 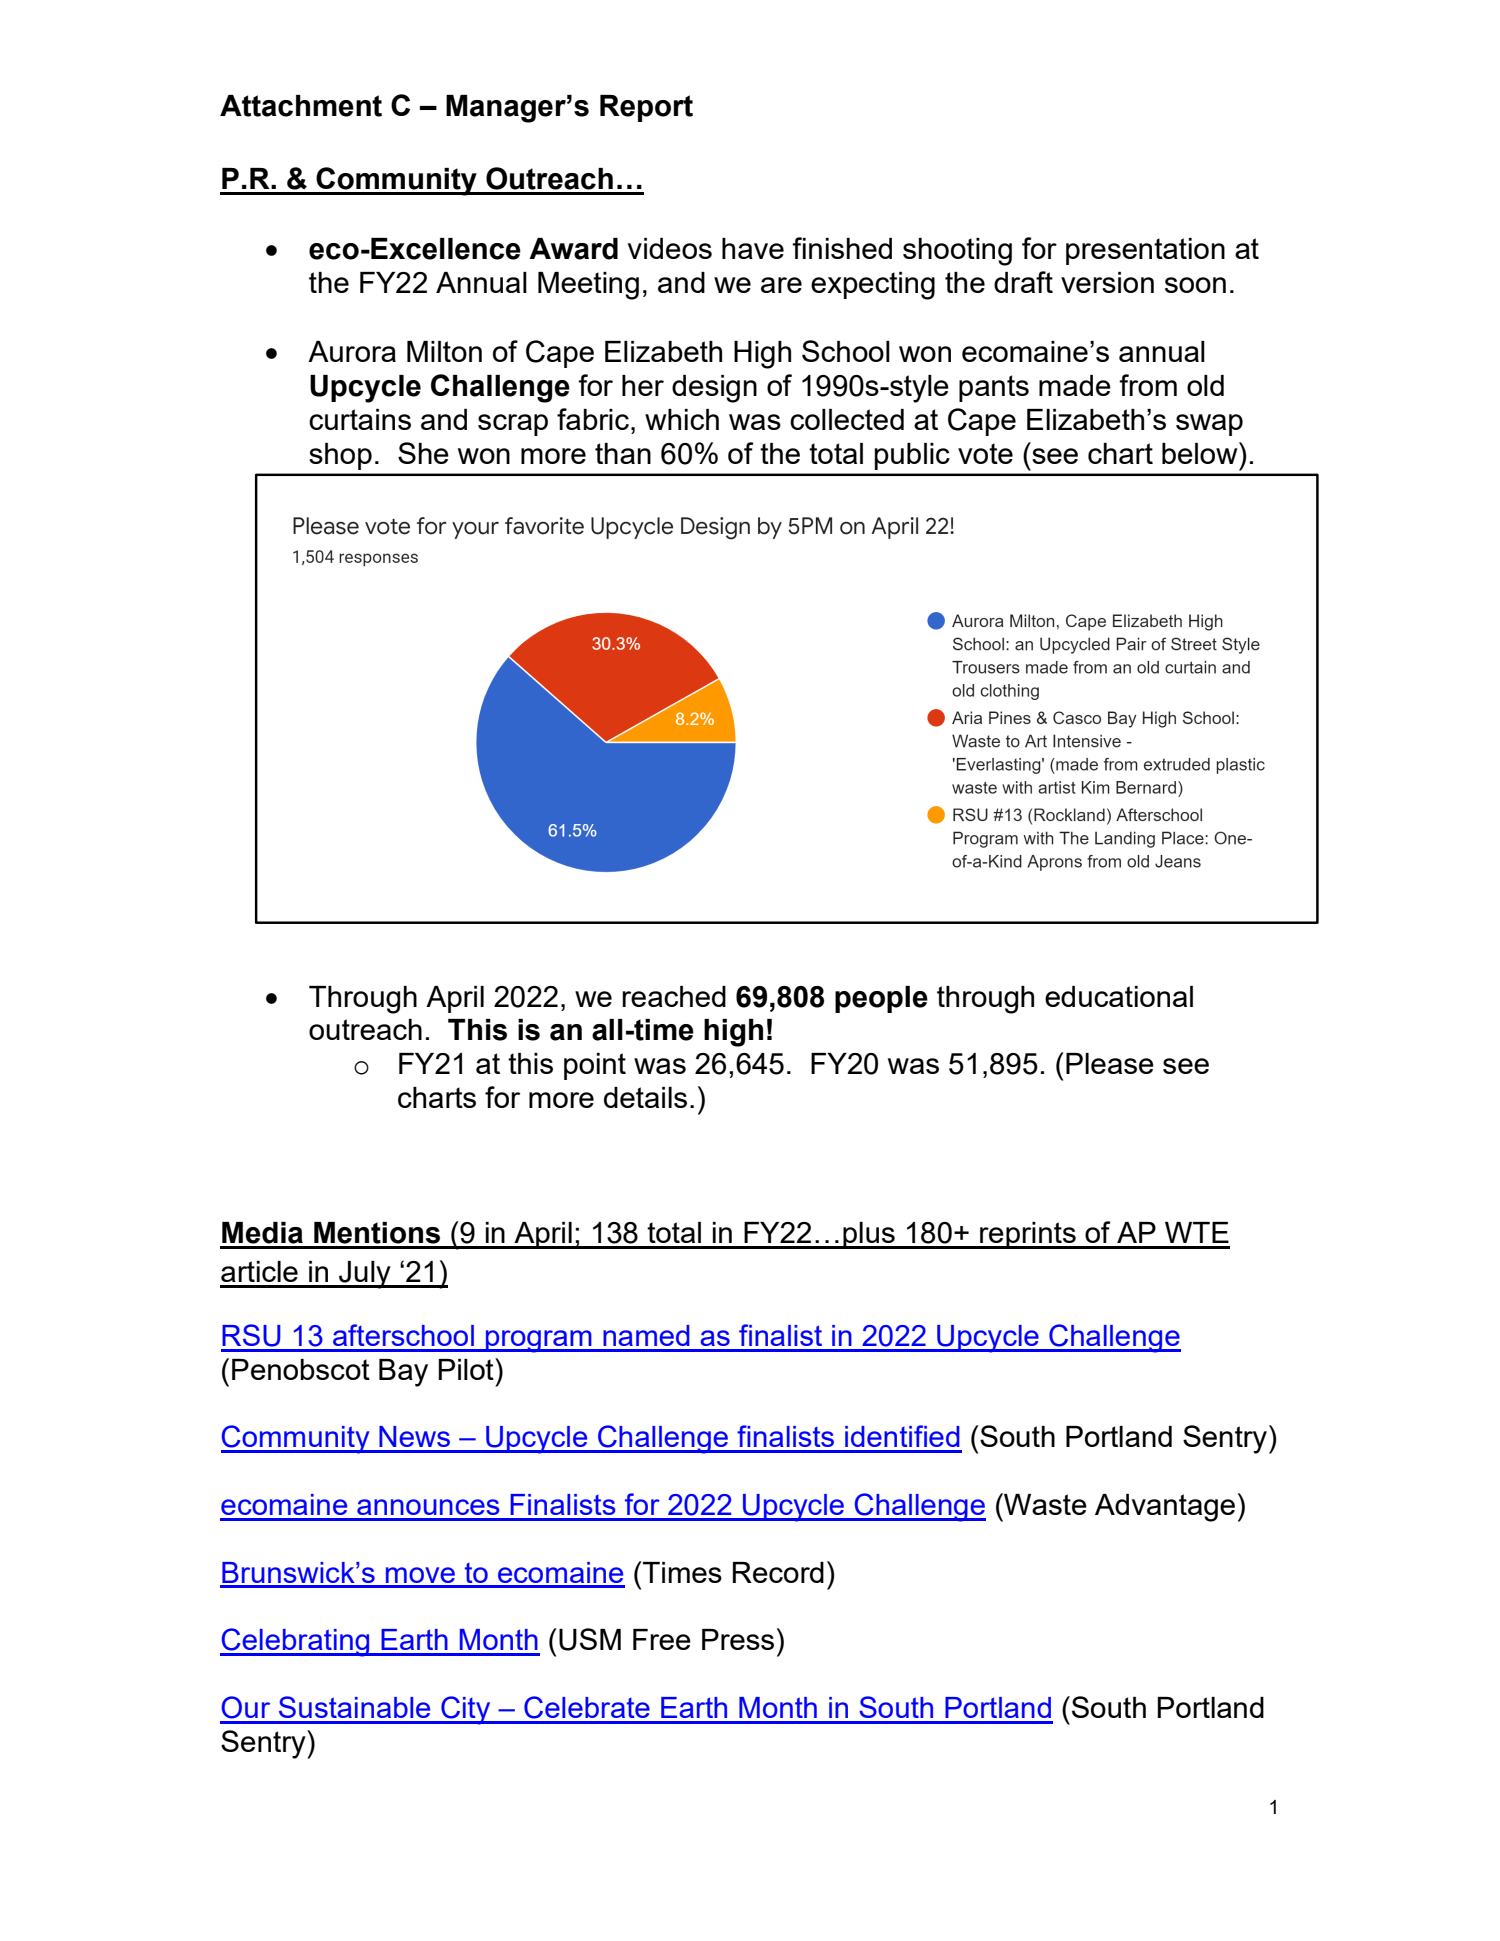 I want to click on have, so click(x=753, y=248).
